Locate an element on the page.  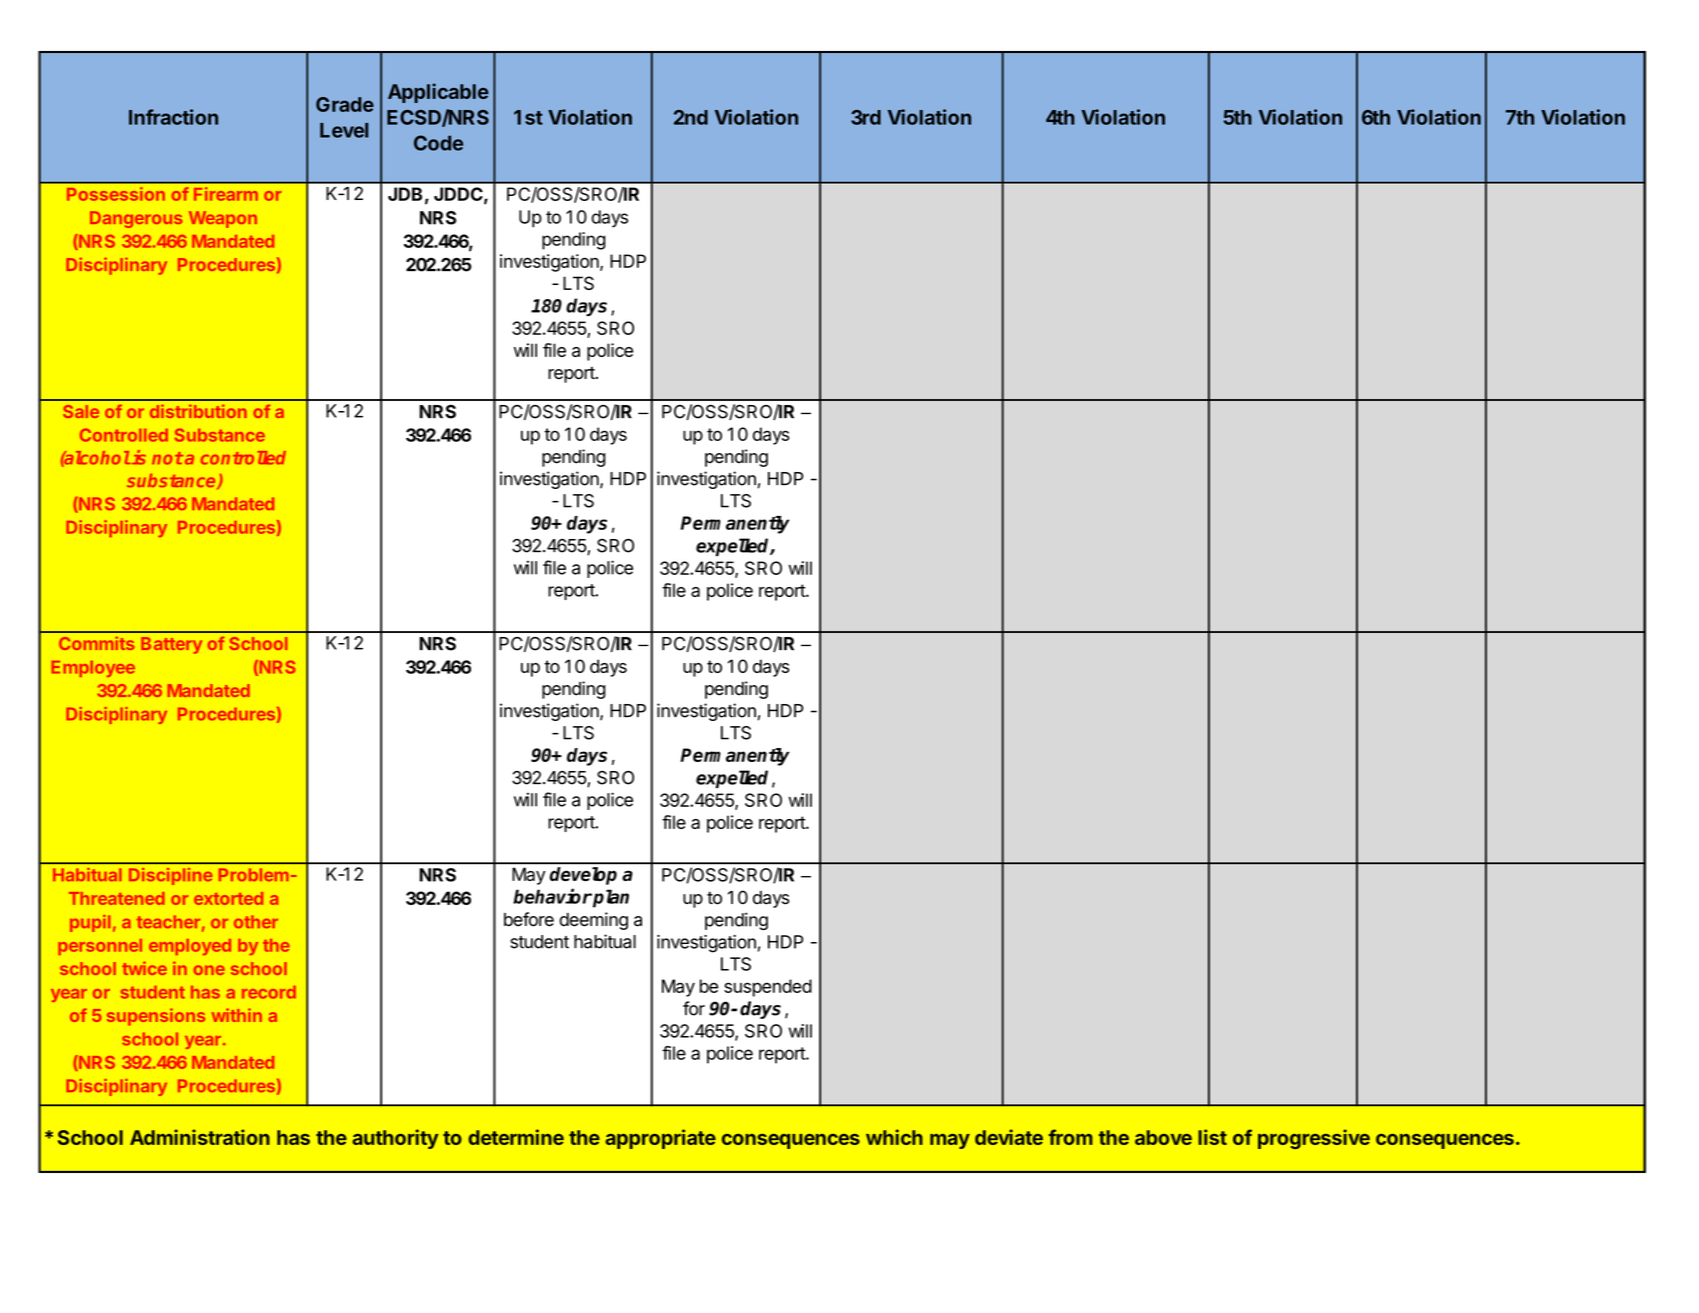
develop is located at coordinates (583, 876).
